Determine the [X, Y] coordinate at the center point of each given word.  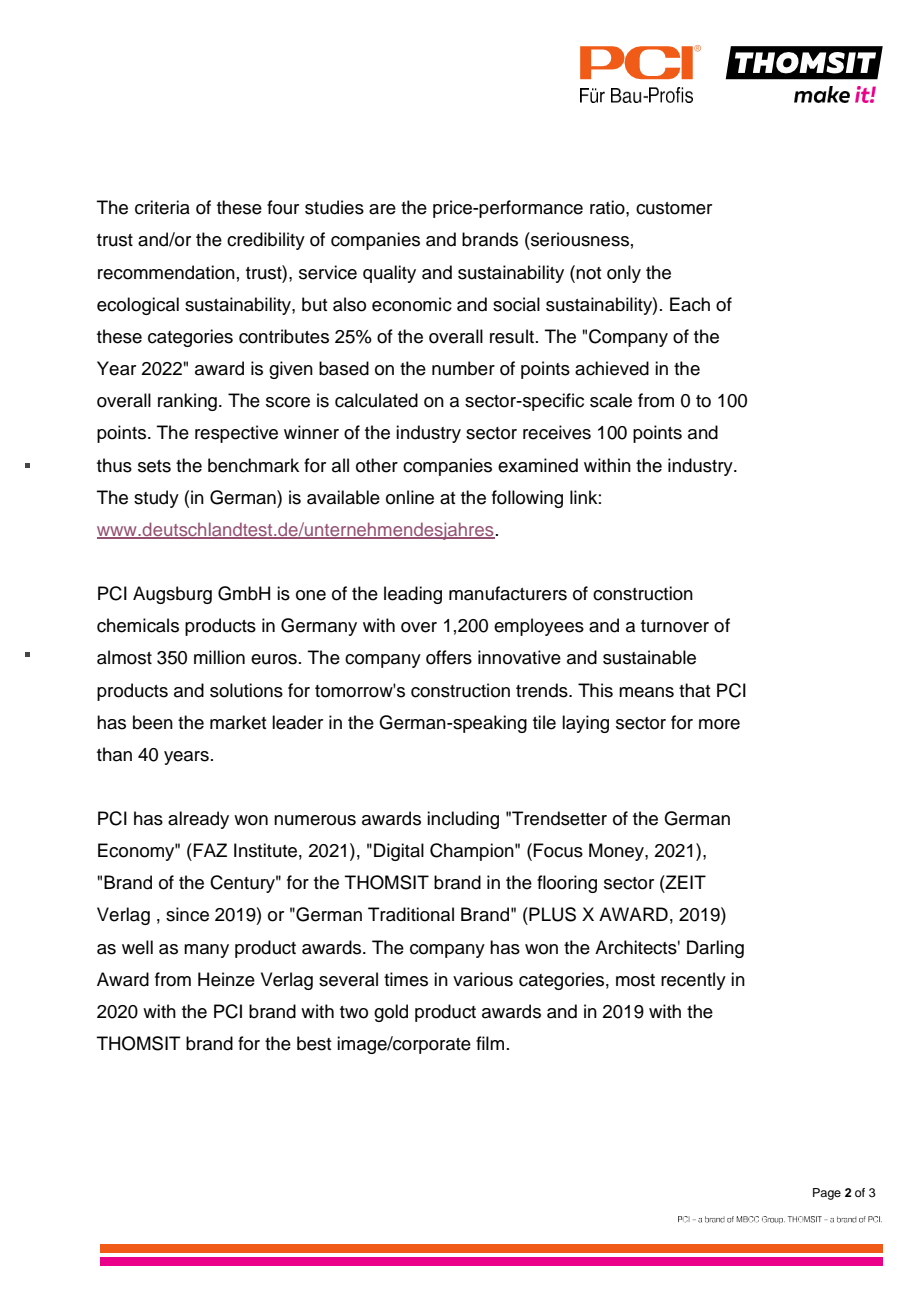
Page [827, 1194]
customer [674, 208]
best [314, 1043]
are [382, 209]
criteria [162, 207]
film [490, 1043]
